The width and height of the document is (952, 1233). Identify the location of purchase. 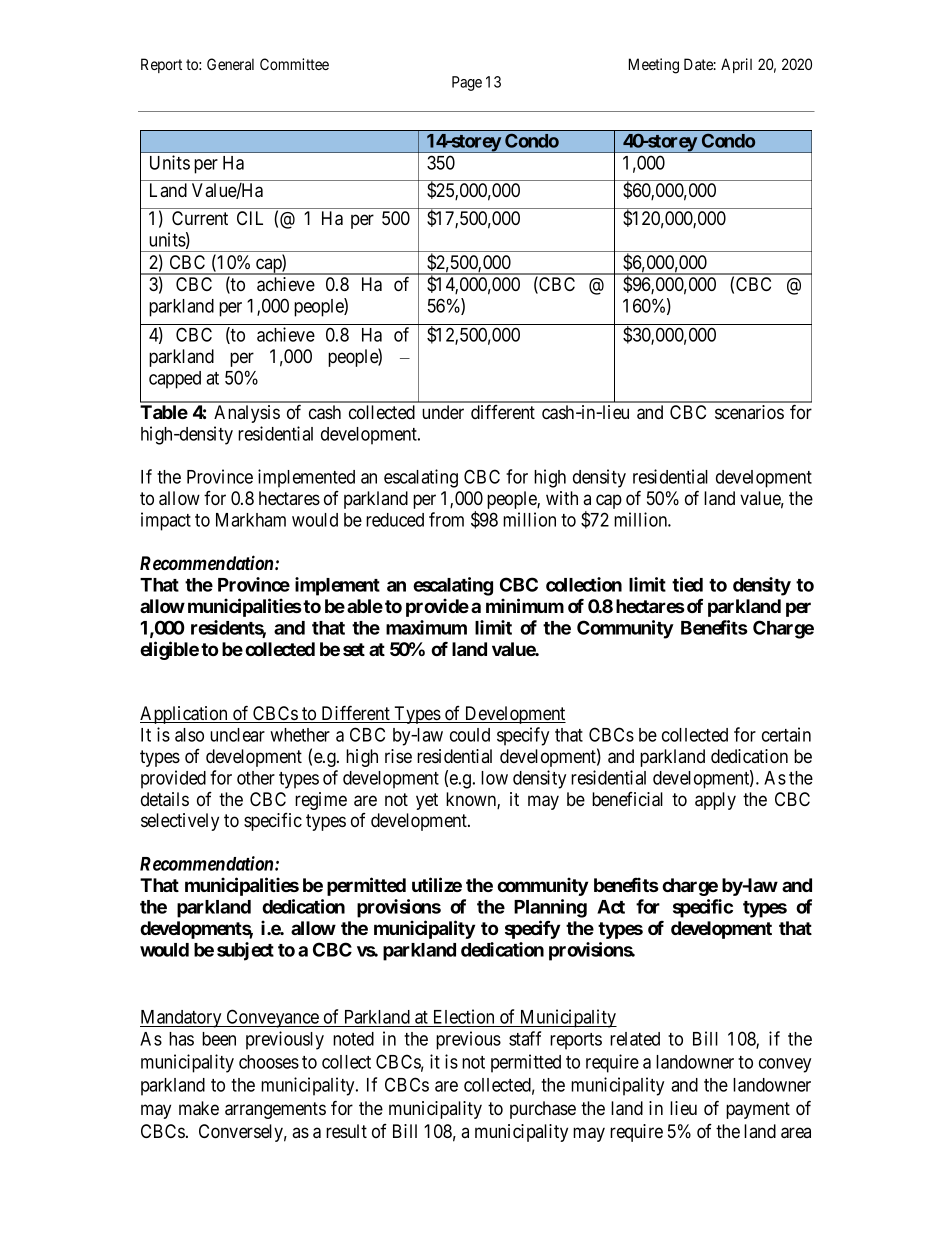
(543, 1110).
